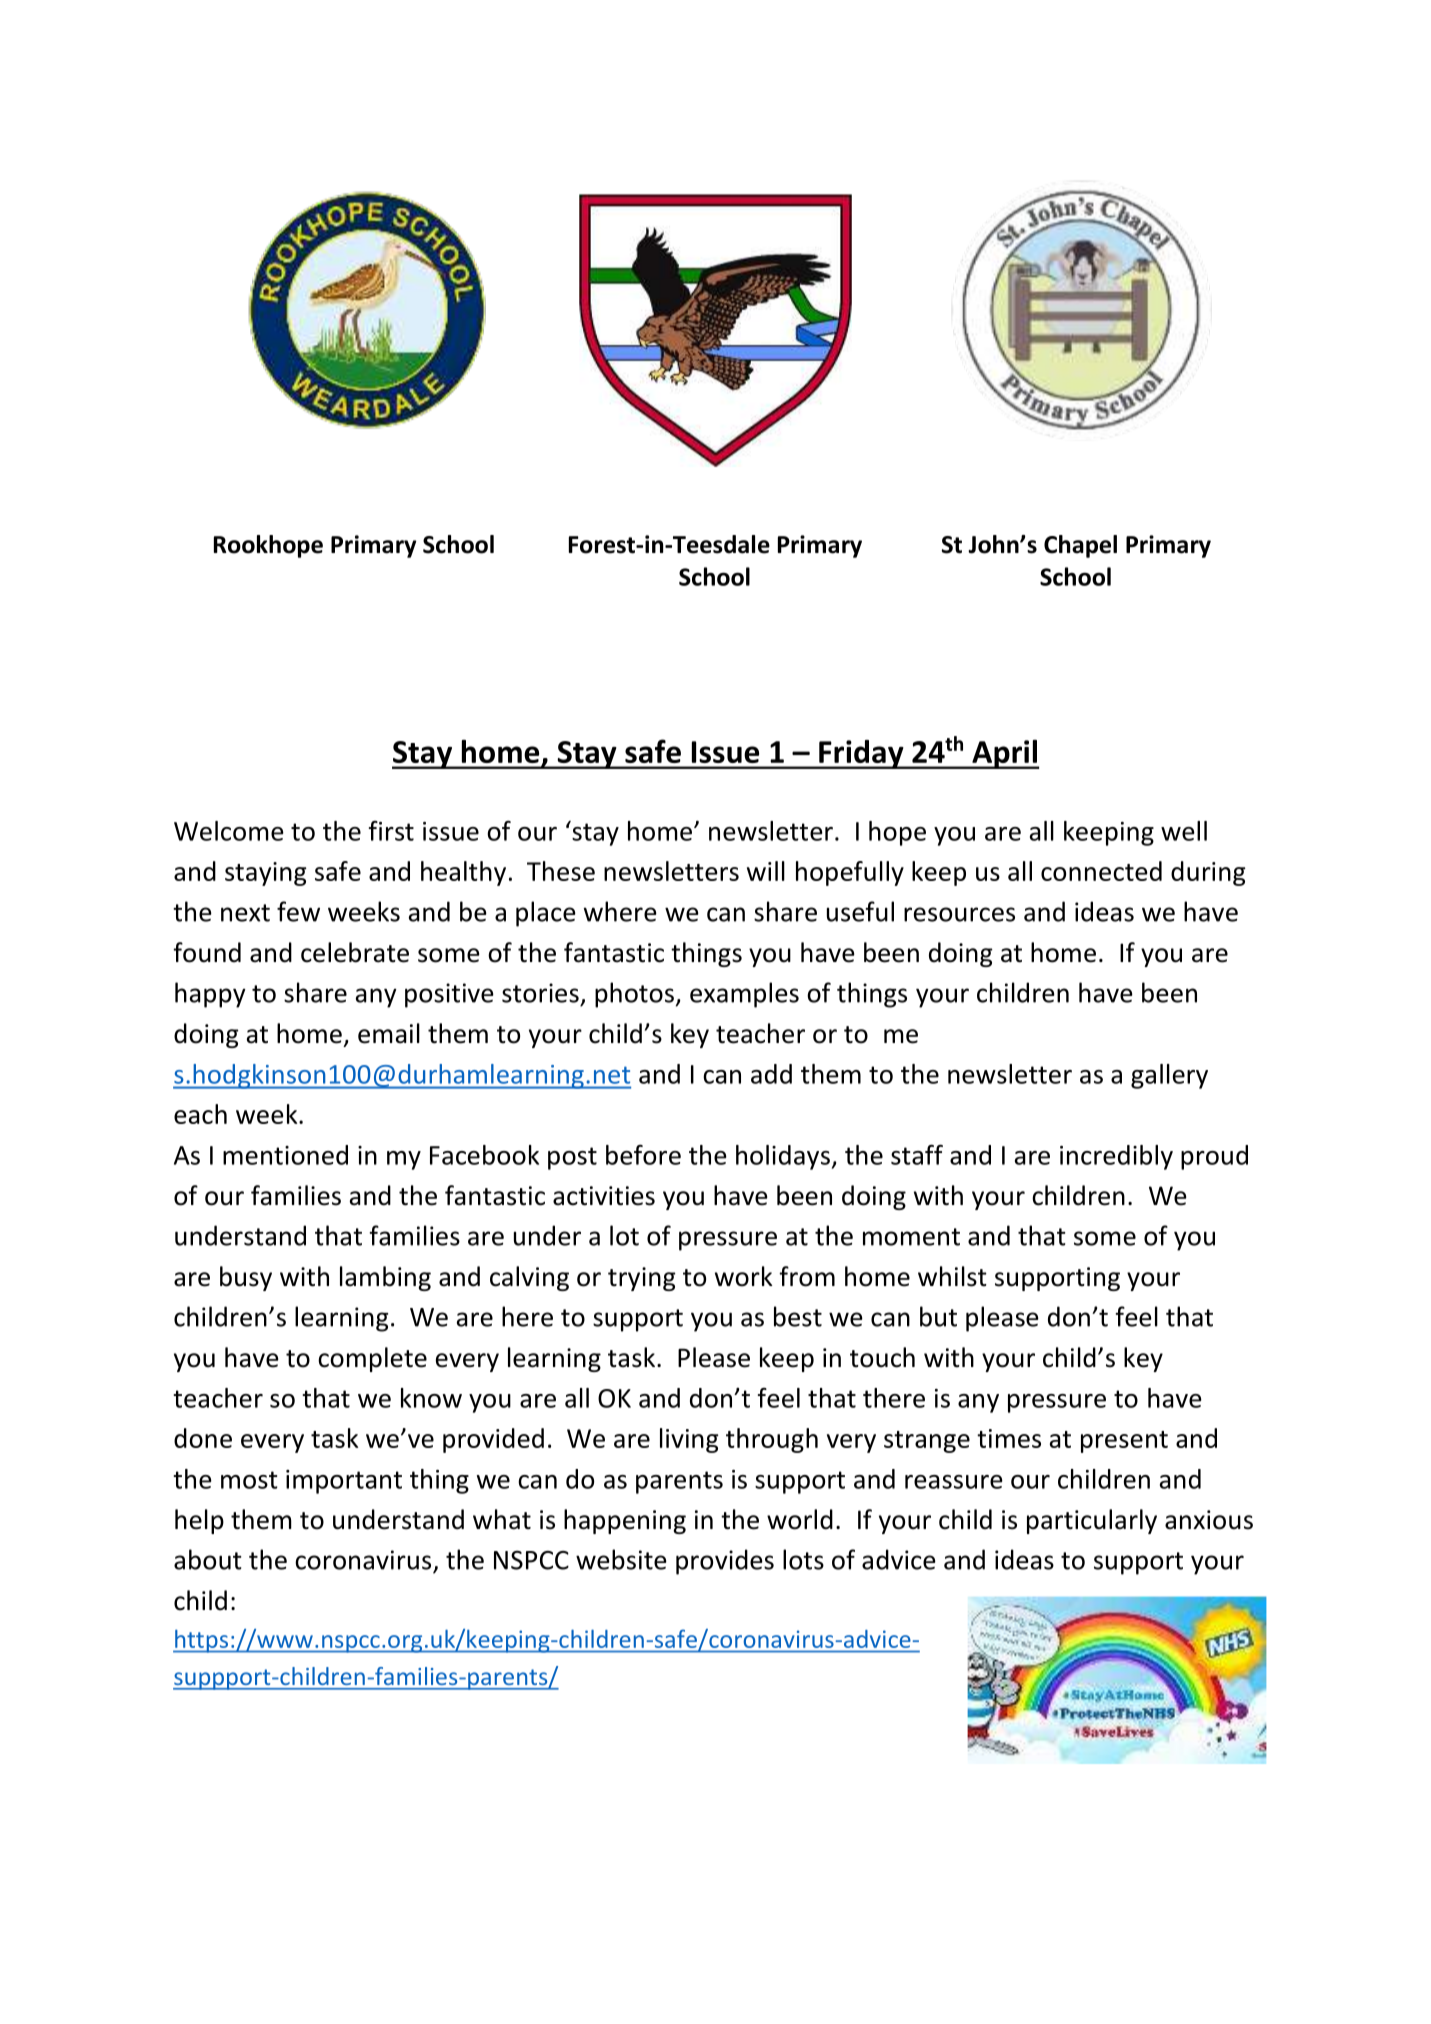  Describe the element at coordinates (246, 1278) in the screenshot. I see `busy` at that location.
